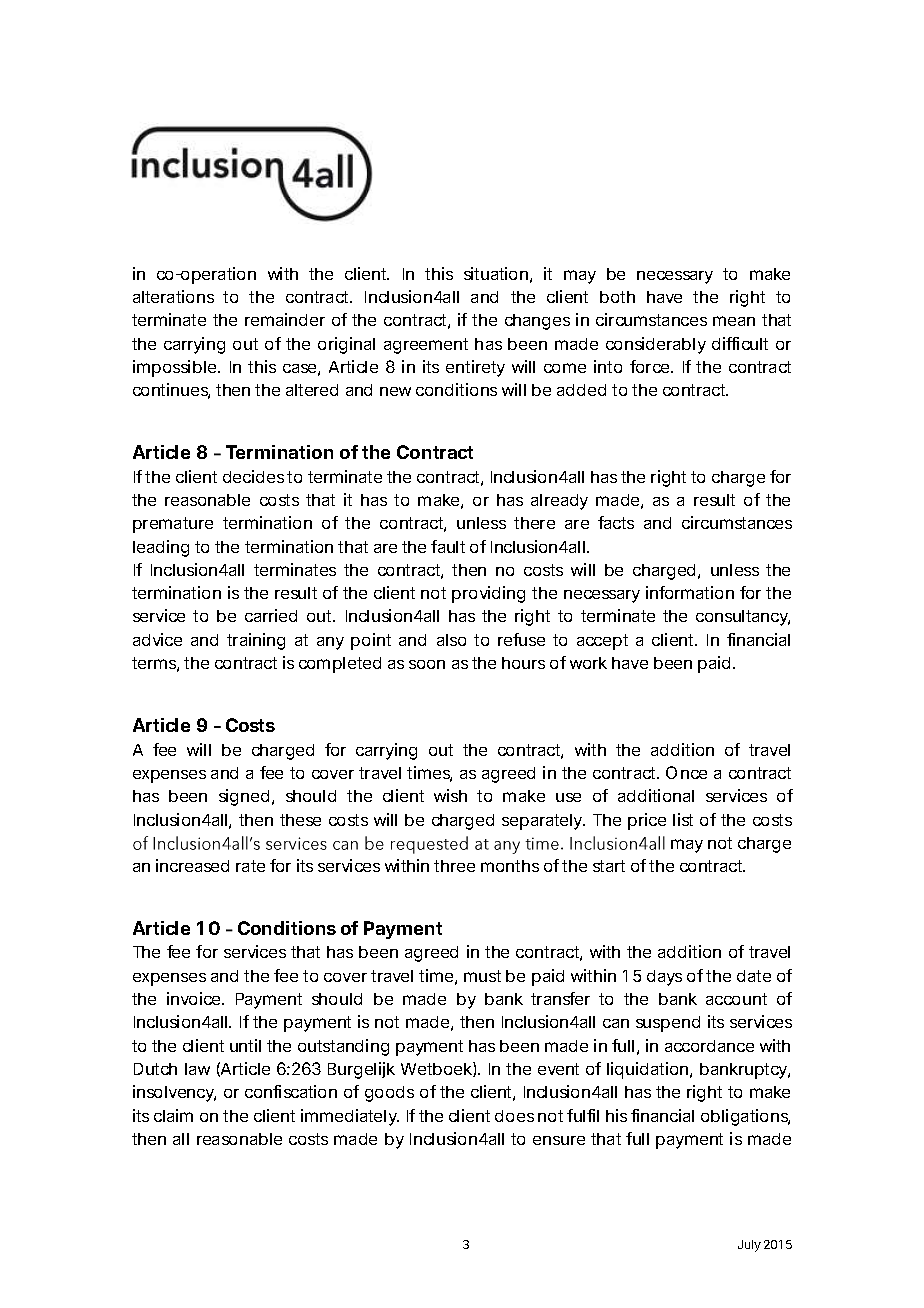  I want to click on does, so click(514, 1116).
